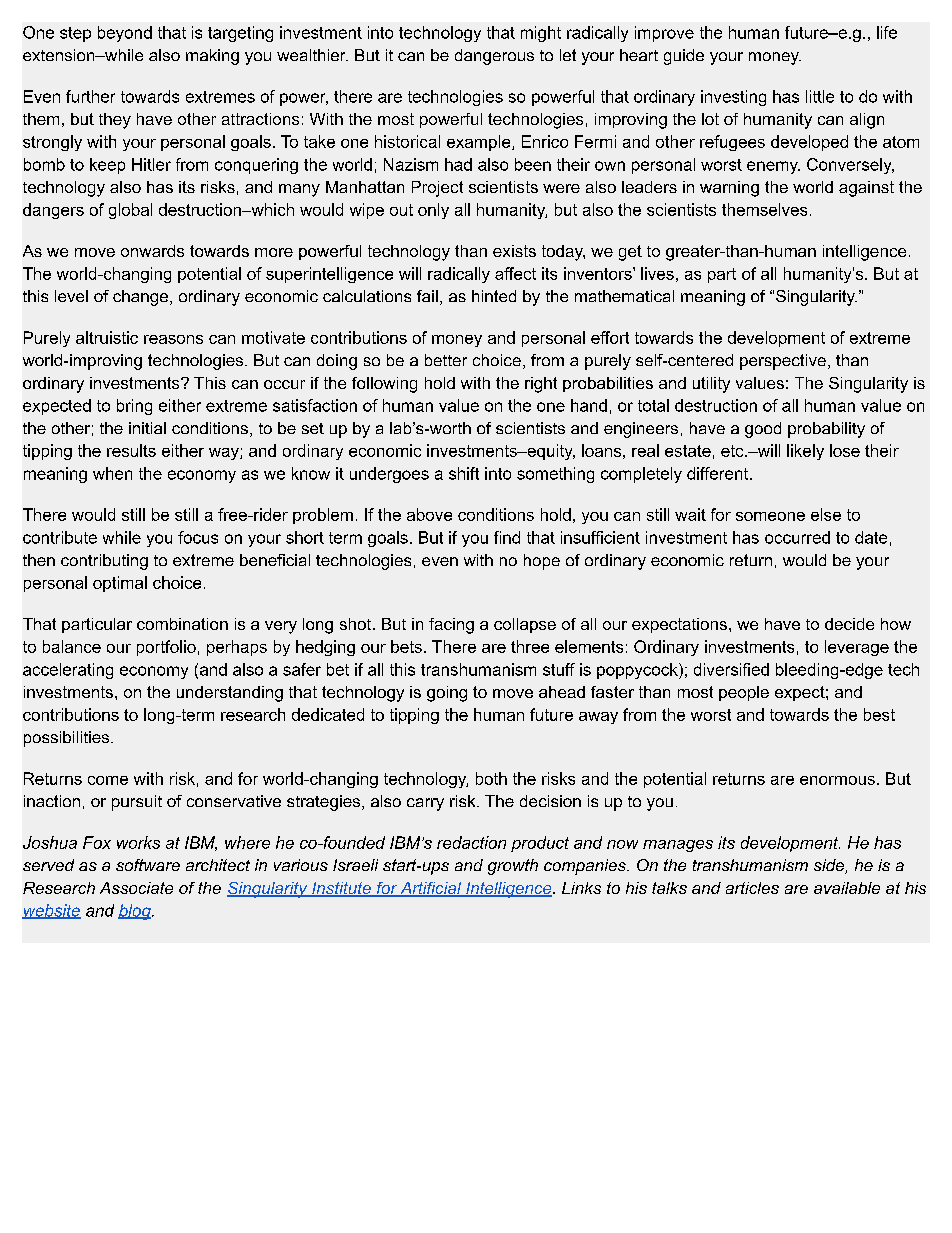 The height and width of the document is (1233, 952). What do you see at coordinates (136, 888) in the document?
I see `Associate` at bounding box center [136, 888].
